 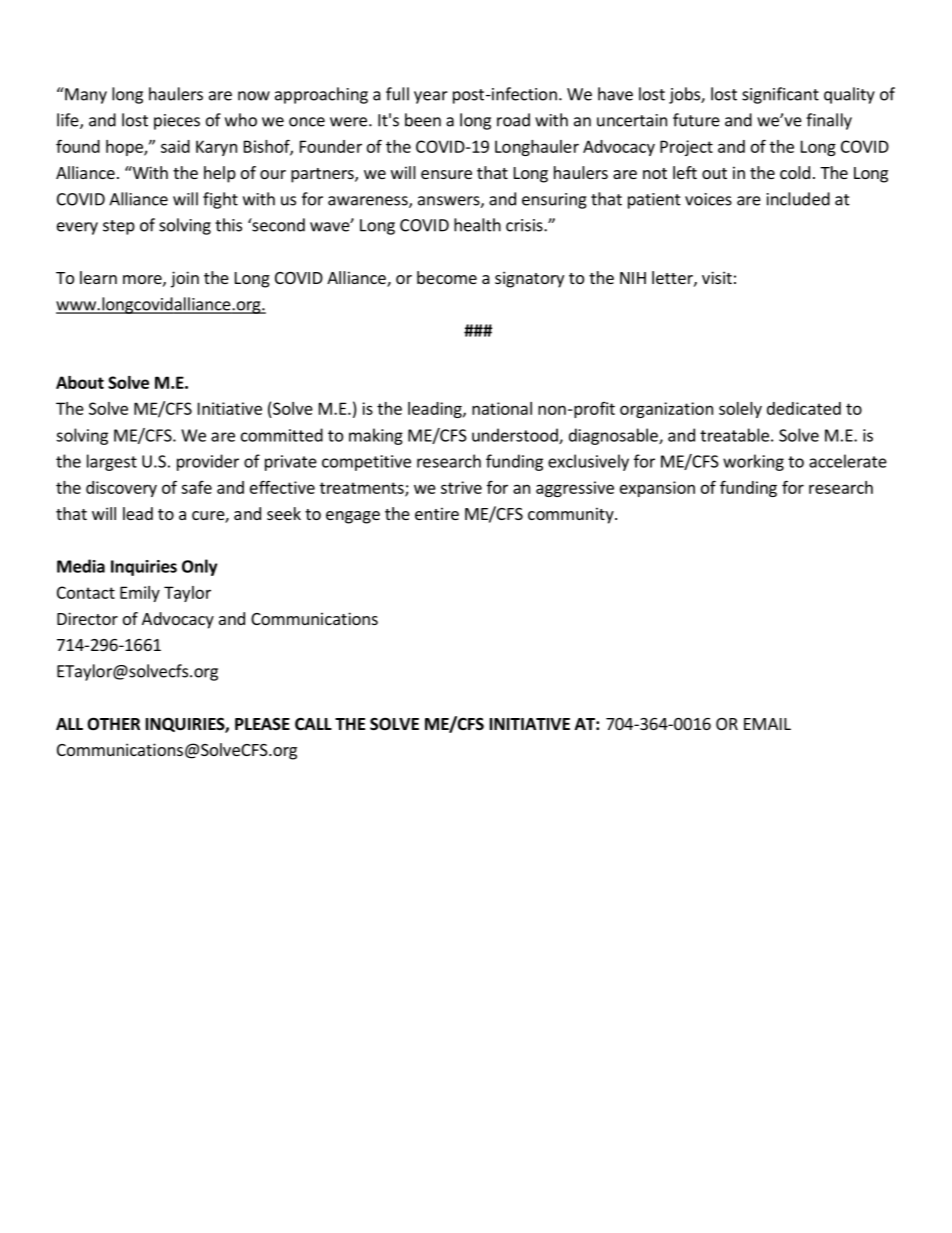 What do you see at coordinates (447, 277) in the image?
I see `become` at bounding box center [447, 277].
